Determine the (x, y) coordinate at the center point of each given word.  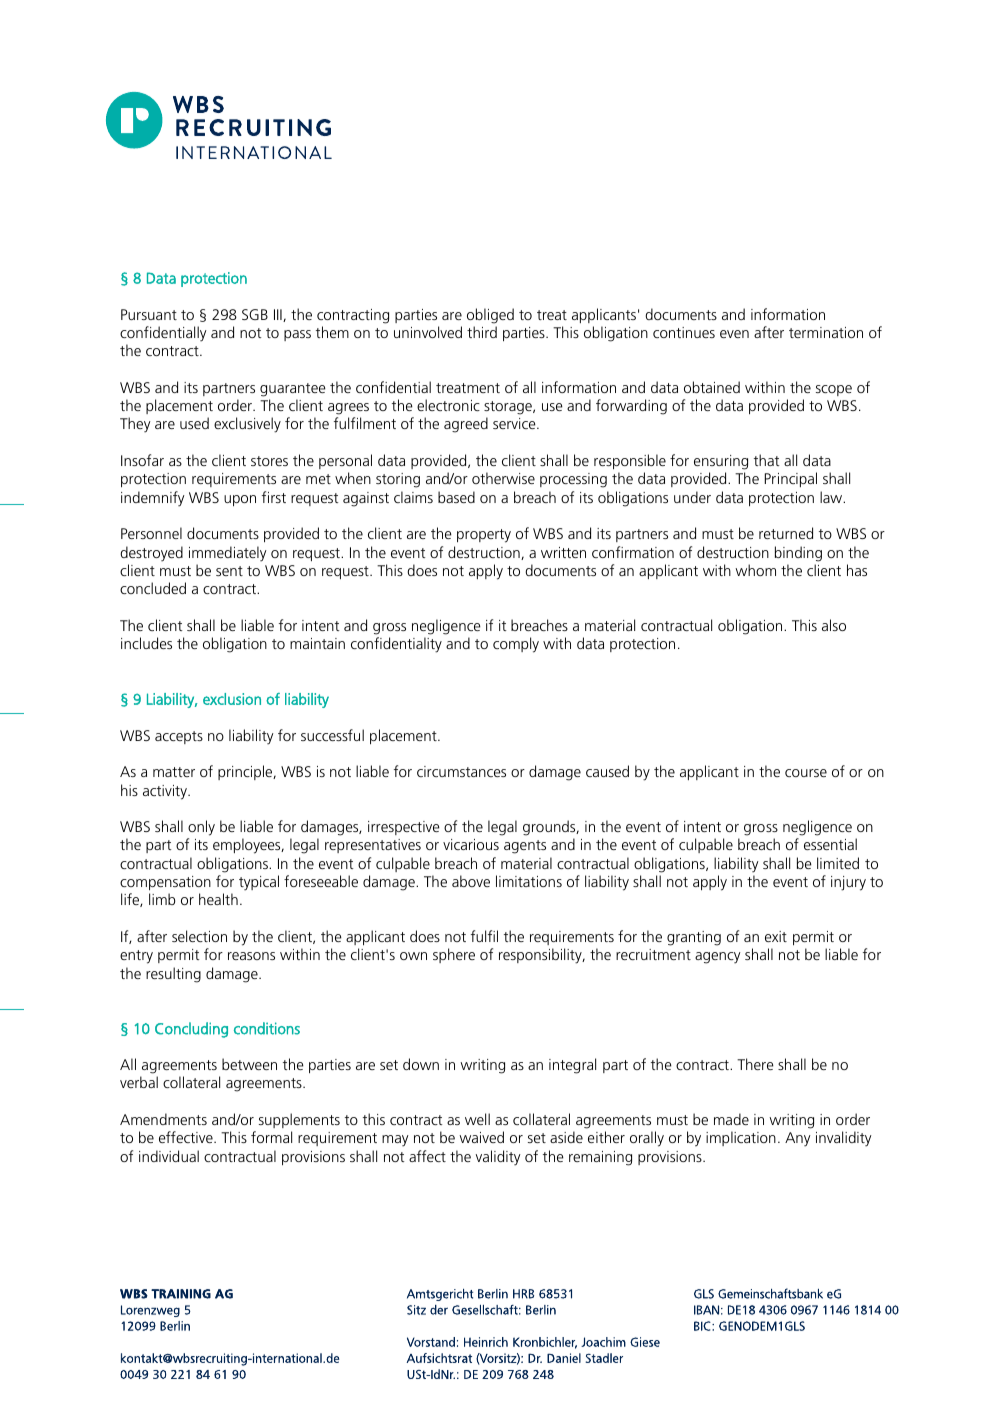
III (279, 315)
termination (826, 332)
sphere (454, 955)
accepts (179, 737)
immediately (228, 554)
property (484, 536)
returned (786, 533)
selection (199, 936)
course (806, 773)
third (482, 332)
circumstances (461, 771)
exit (776, 936)
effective (187, 1137)
